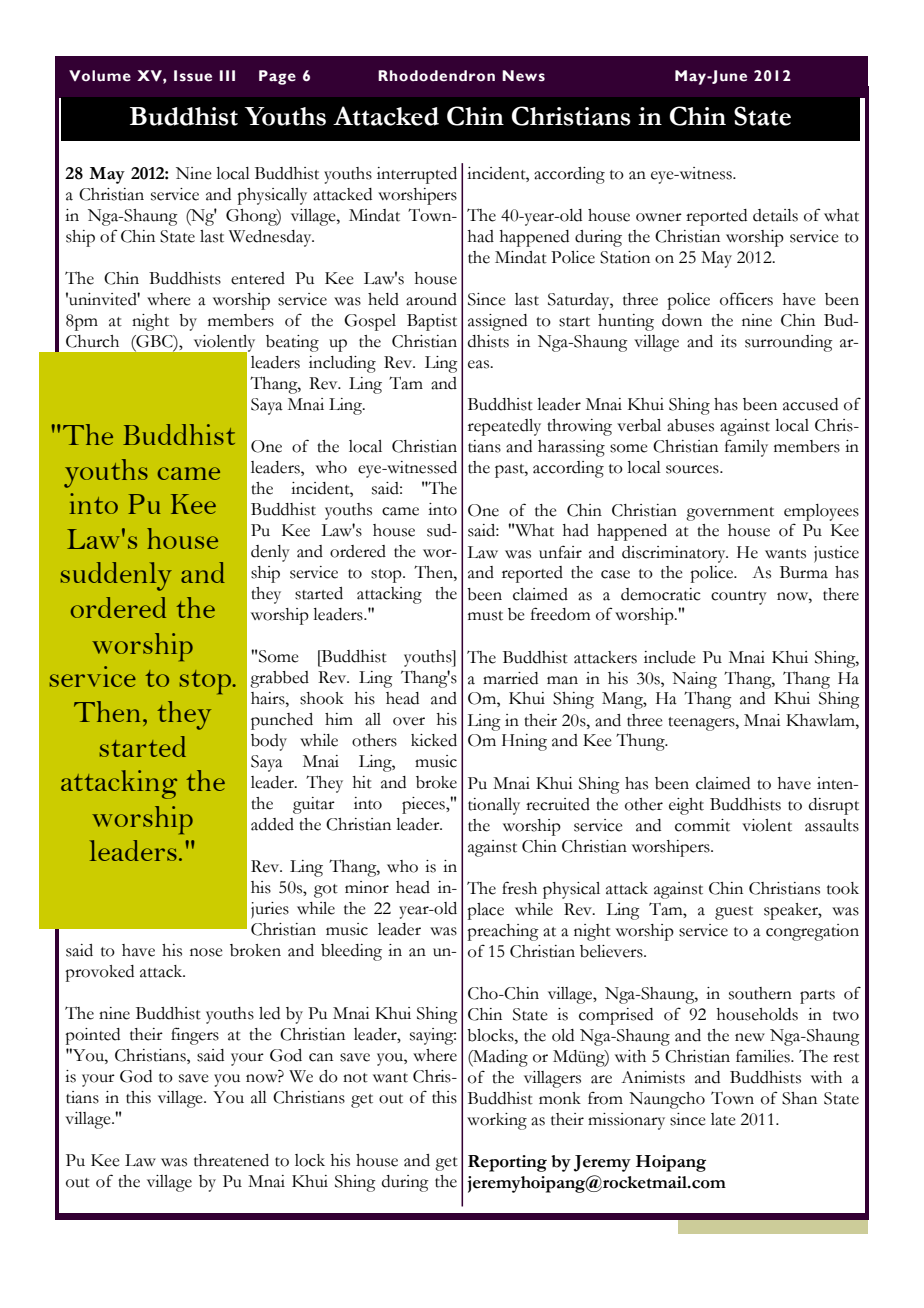 This document has height=1308, width=924. I want to click on nose, so click(206, 952).
